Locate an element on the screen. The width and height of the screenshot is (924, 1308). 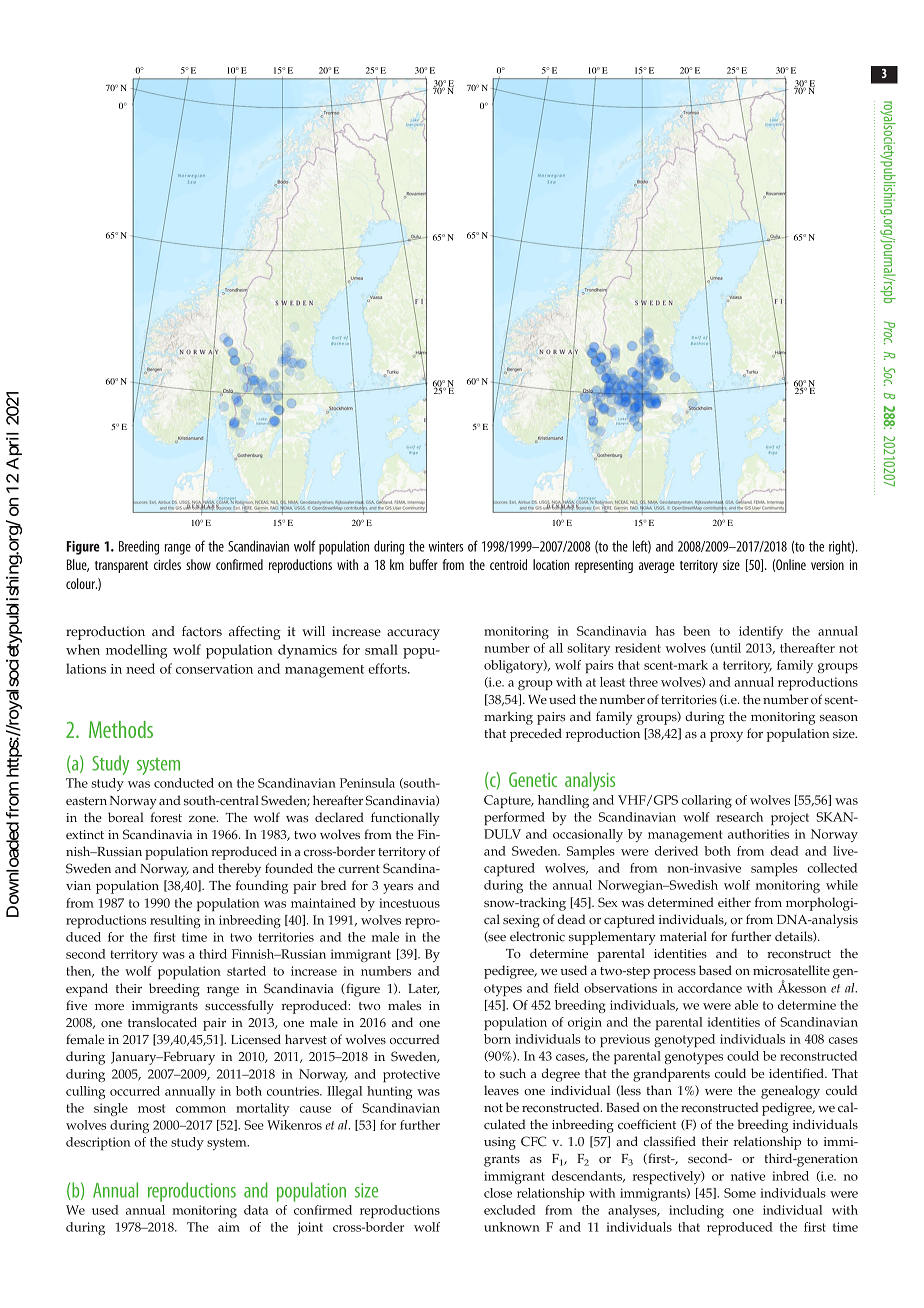
buffer is located at coordinates (424, 564).
